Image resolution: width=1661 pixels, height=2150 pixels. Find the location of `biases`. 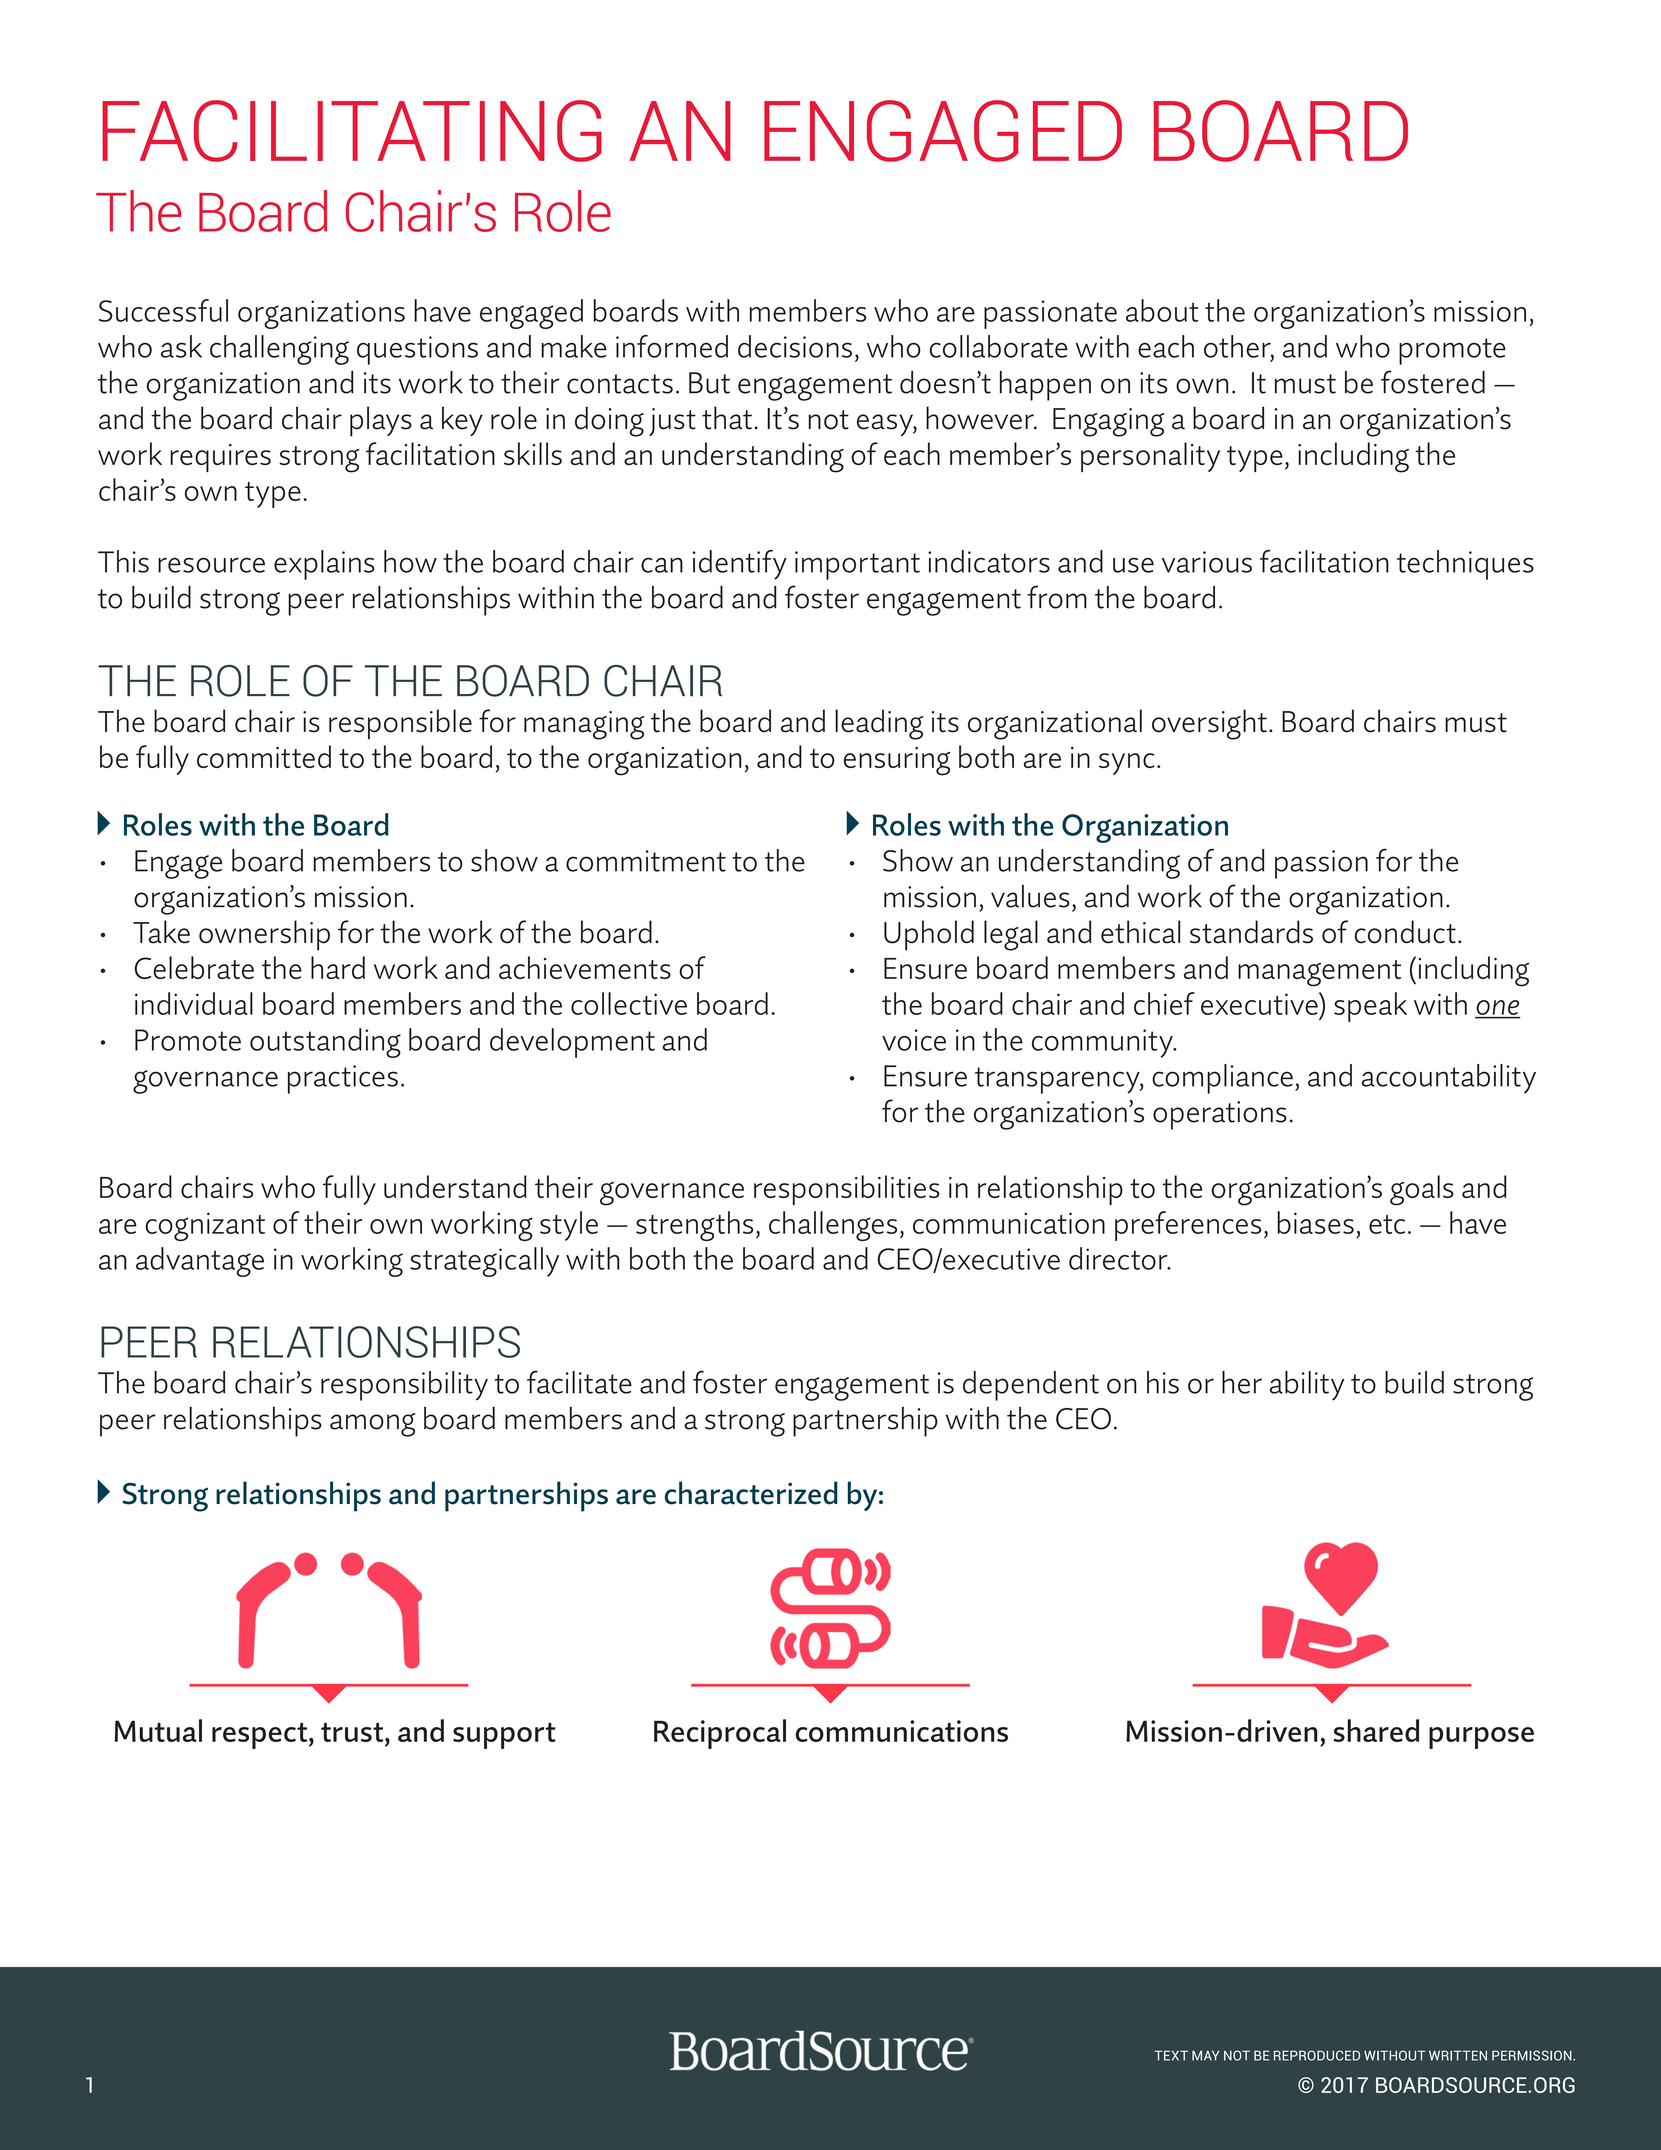

biases is located at coordinates (1315, 1222).
